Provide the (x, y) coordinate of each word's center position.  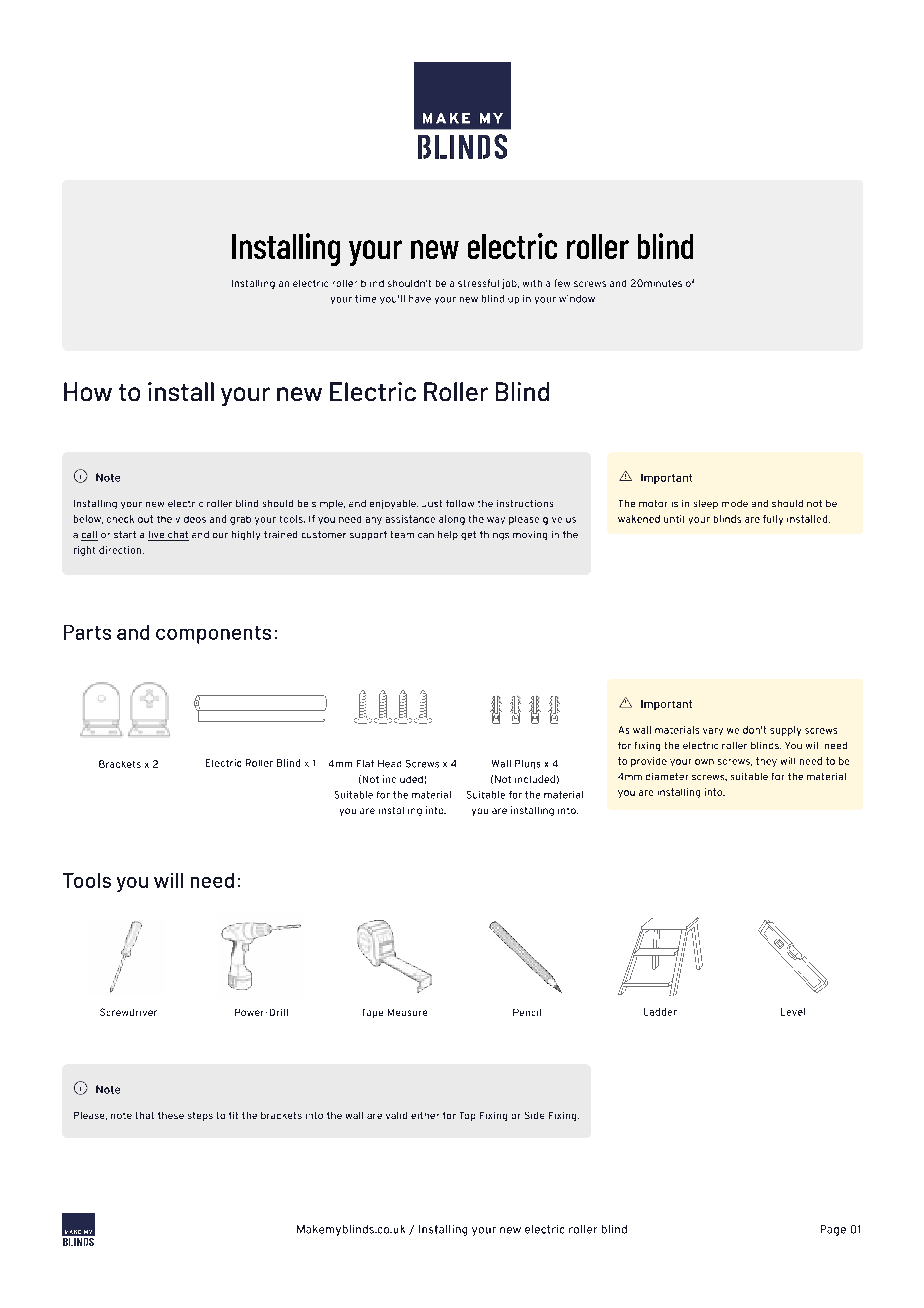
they (766, 762)
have (420, 299)
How (88, 391)
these (171, 1115)
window (577, 299)
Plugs (527, 764)
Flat (365, 763)
